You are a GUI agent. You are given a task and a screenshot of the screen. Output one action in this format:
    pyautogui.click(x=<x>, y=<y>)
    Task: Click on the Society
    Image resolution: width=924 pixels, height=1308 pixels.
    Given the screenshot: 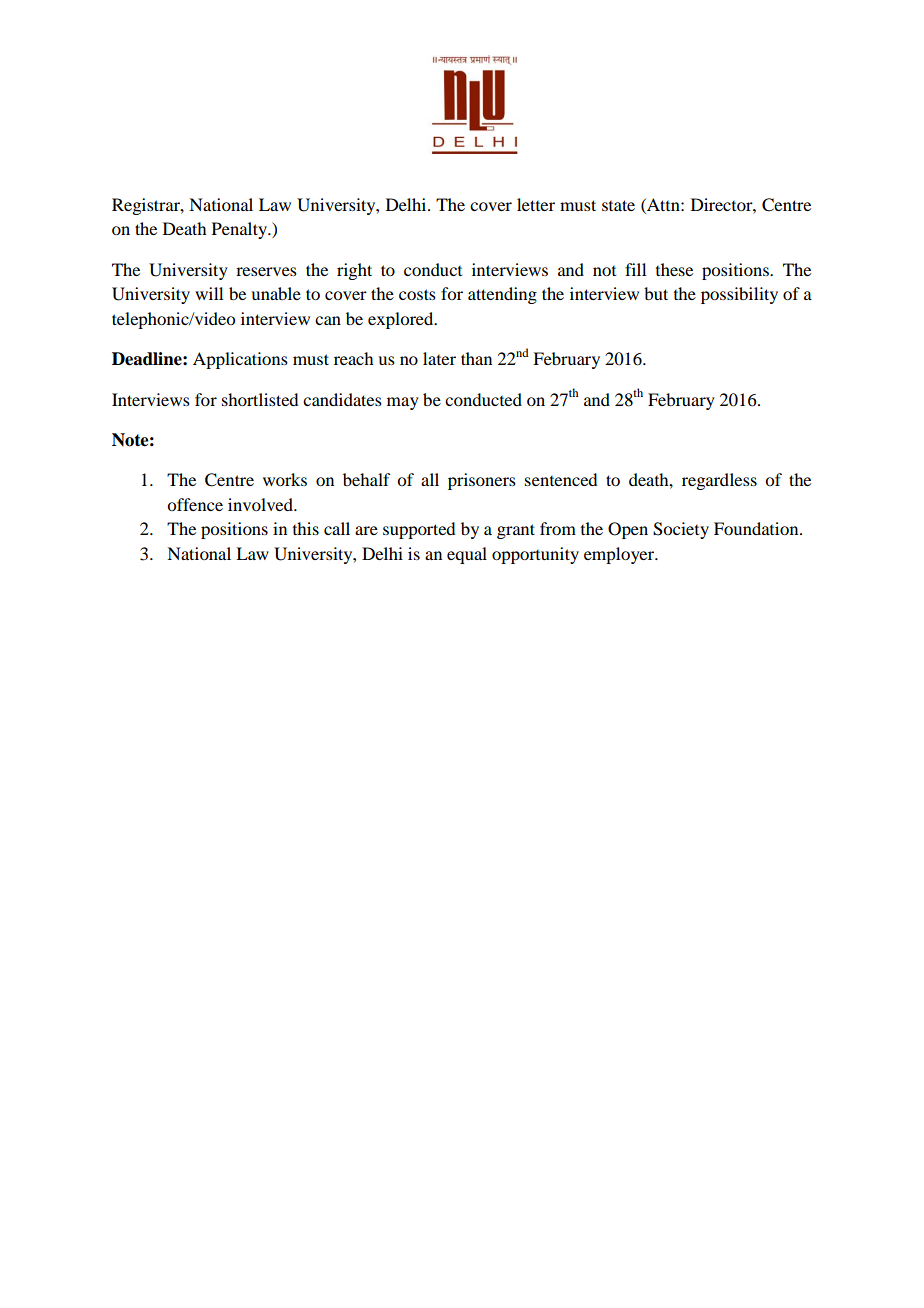 What is the action you would take?
    pyautogui.click(x=681, y=530)
